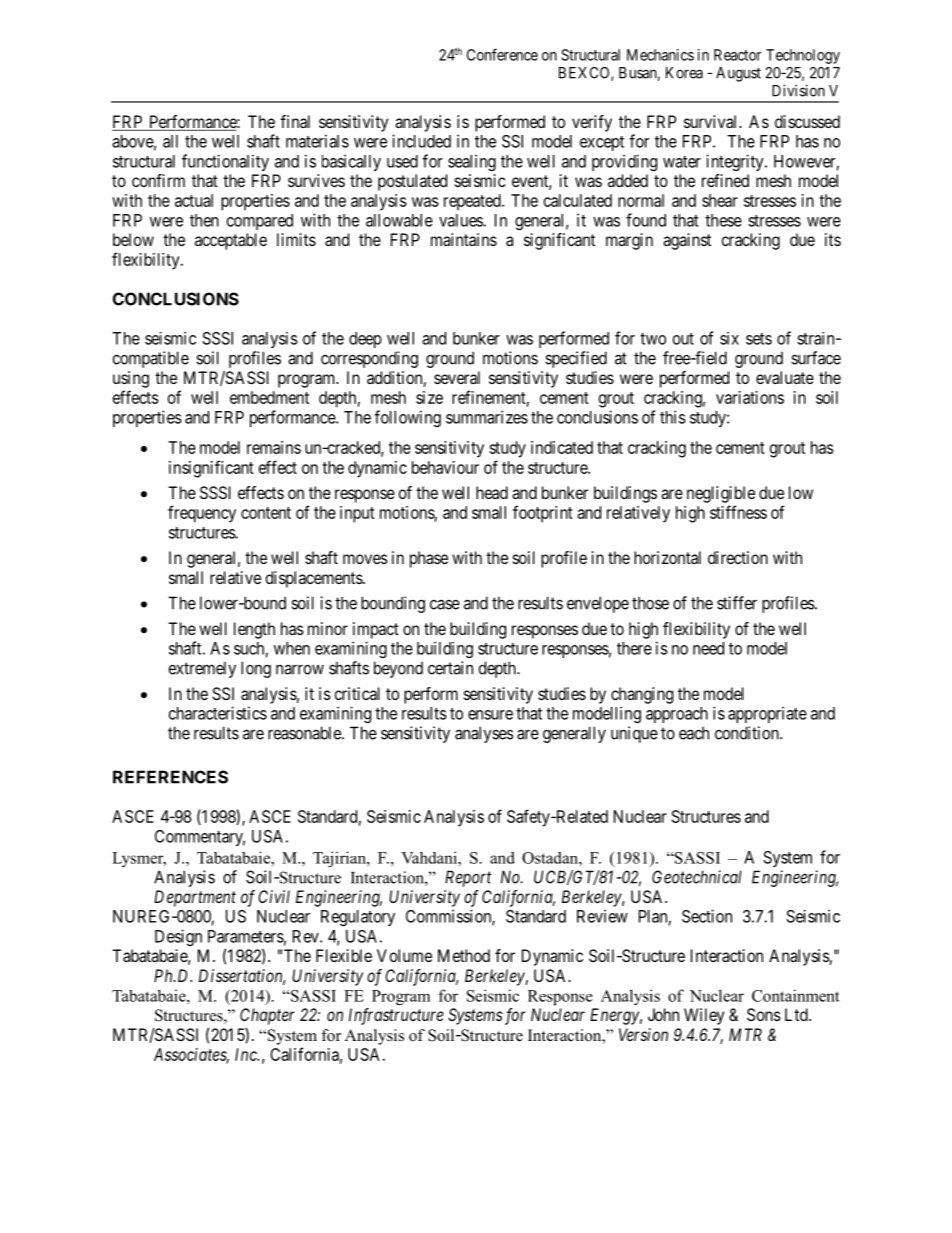  I want to click on direction, so click(738, 557).
